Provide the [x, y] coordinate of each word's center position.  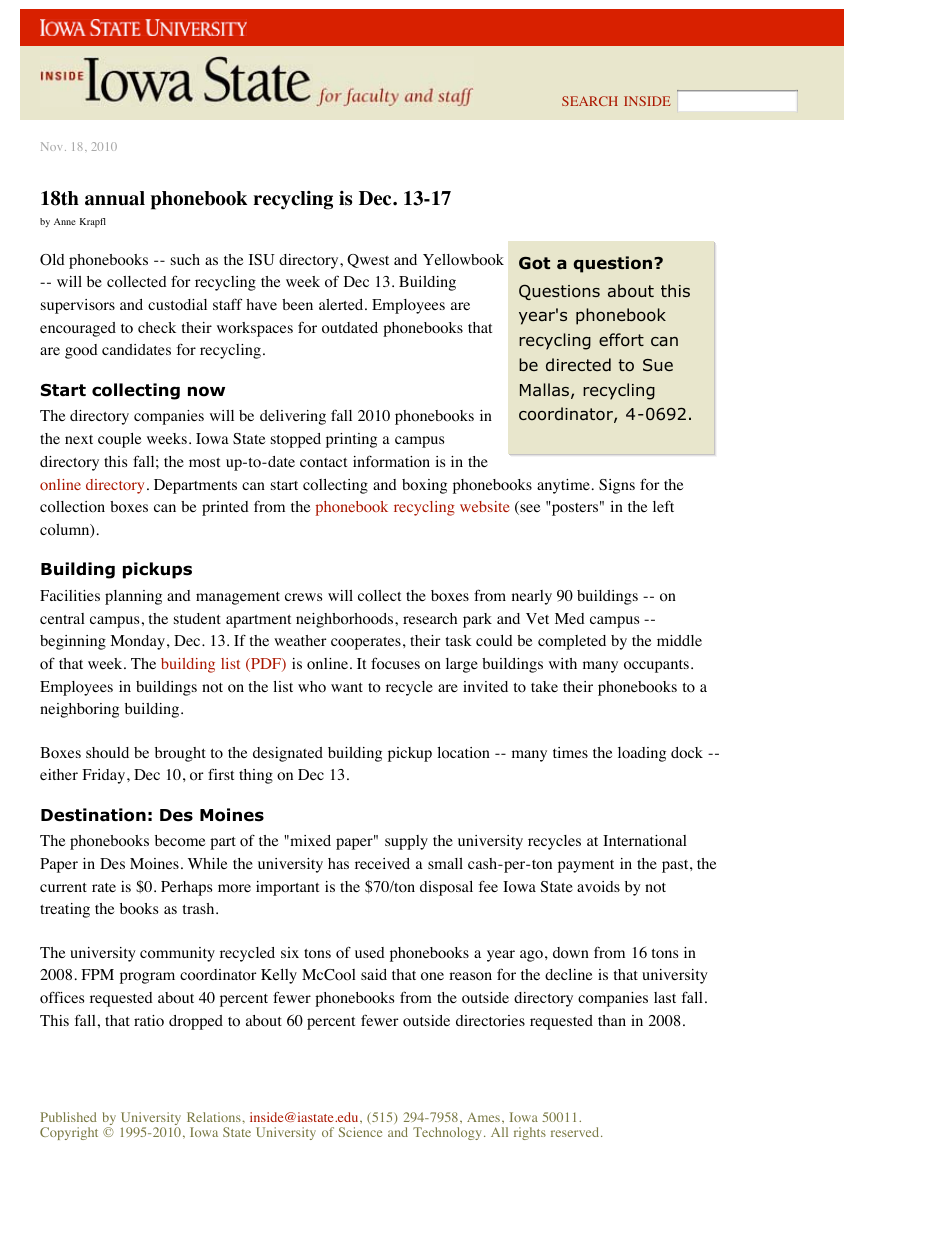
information [391, 461]
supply [406, 842]
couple [119, 440]
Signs [617, 486]
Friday [105, 776]
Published [69, 1117]
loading [642, 754]
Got [534, 263]
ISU [262, 260]
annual [115, 198]
